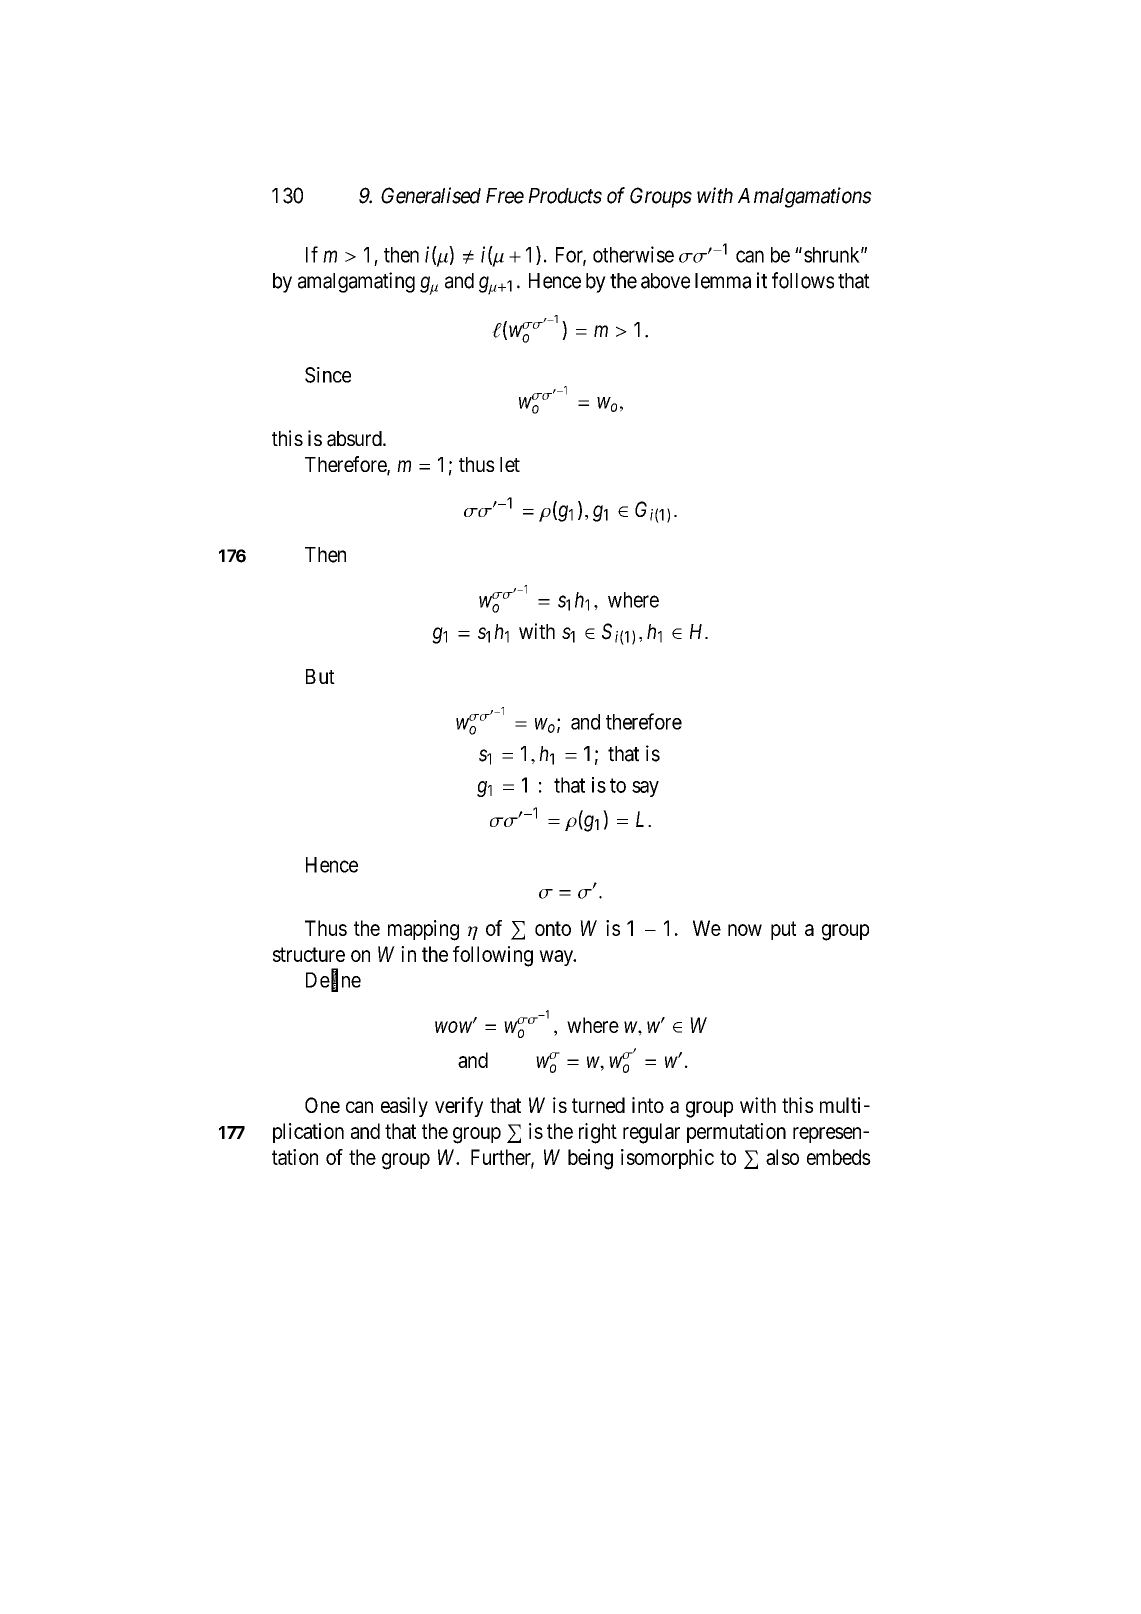 The image size is (1141, 1614). What do you see at coordinates (645, 789) in the screenshot?
I see `say` at bounding box center [645, 789].
